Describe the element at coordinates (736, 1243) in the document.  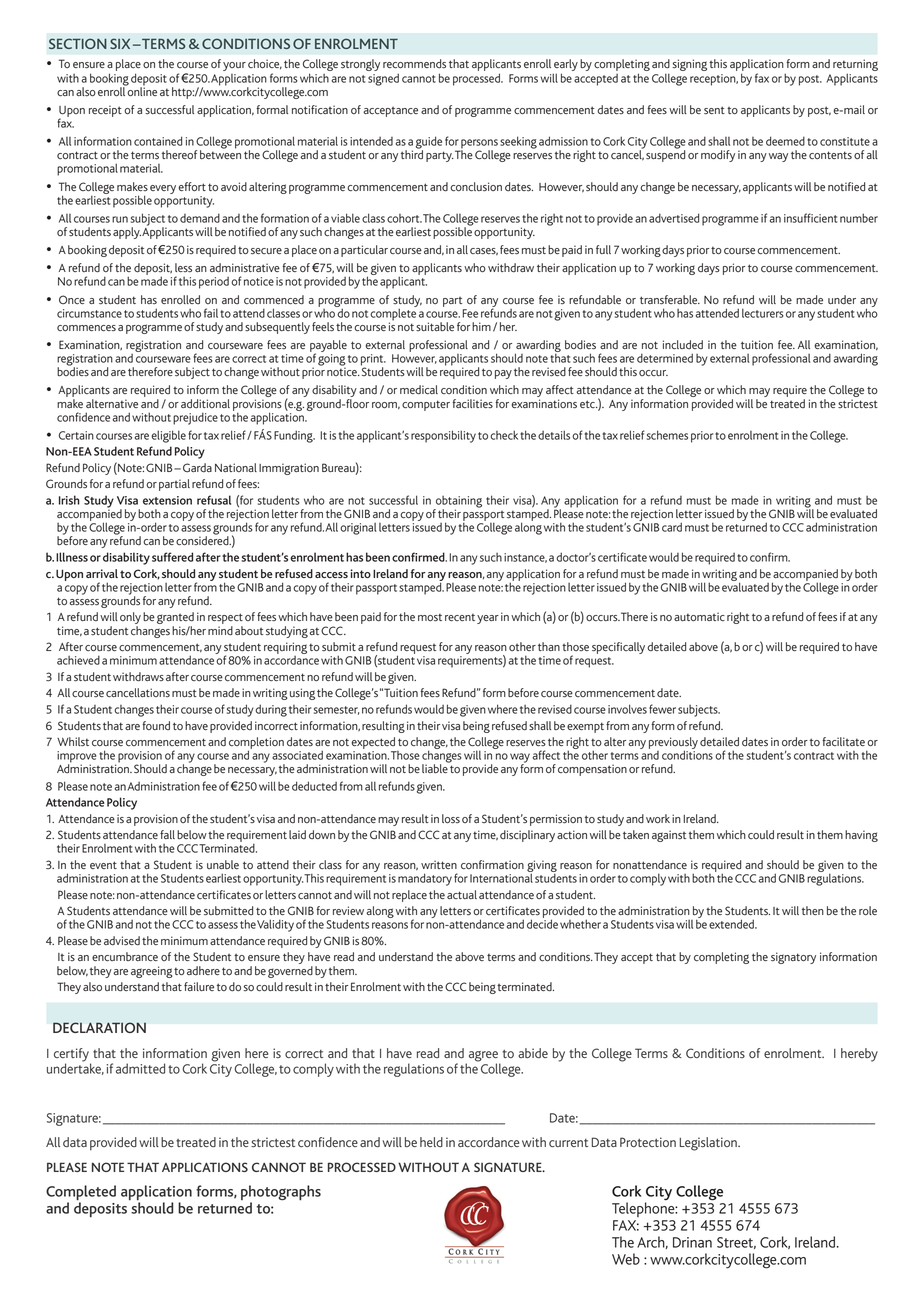
I see `Street` at that location.
